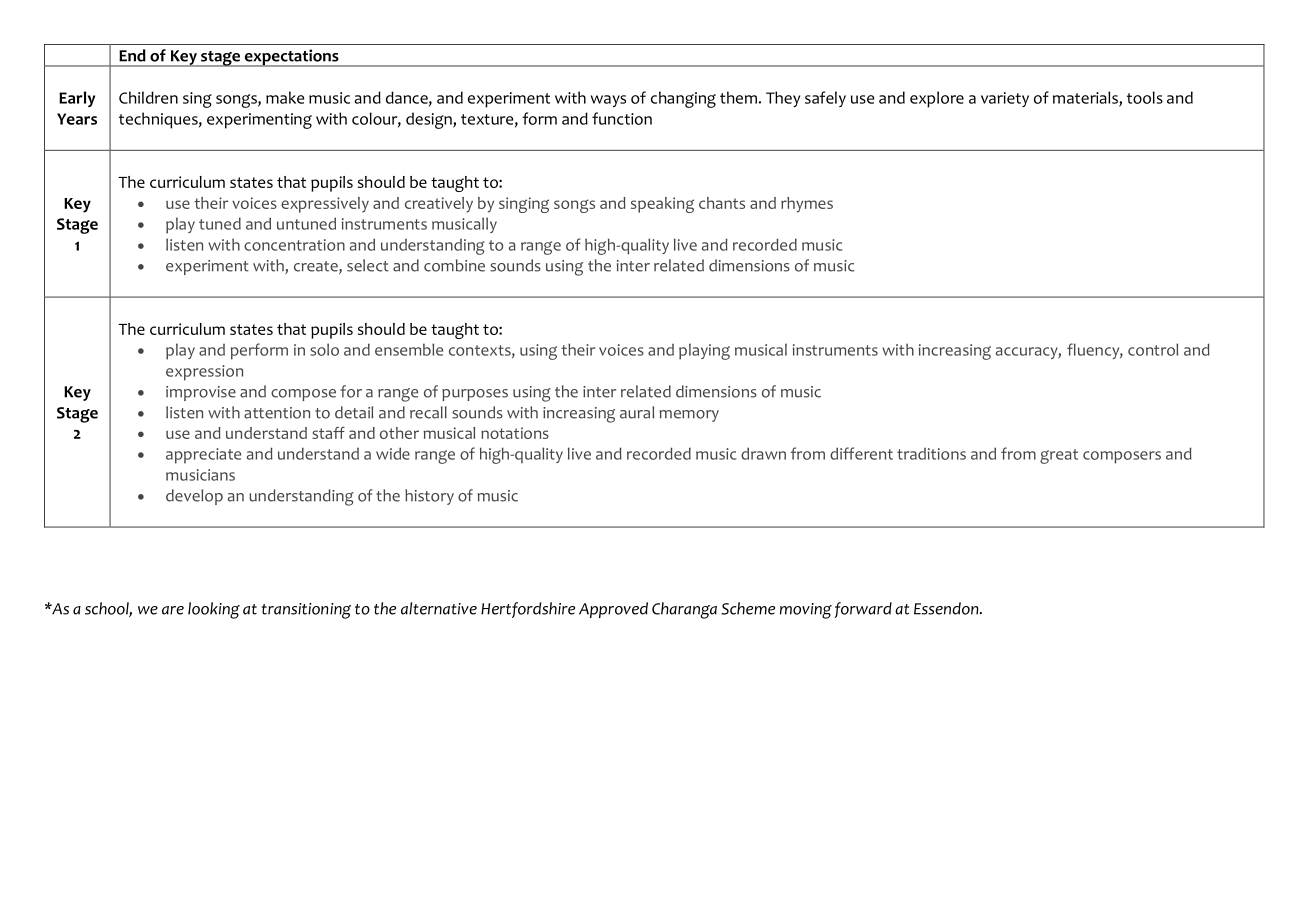 Image resolution: width=1308 pixels, height=924 pixels. Describe the element at coordinates (1153, 349) in the page. I see `control` at that location.
